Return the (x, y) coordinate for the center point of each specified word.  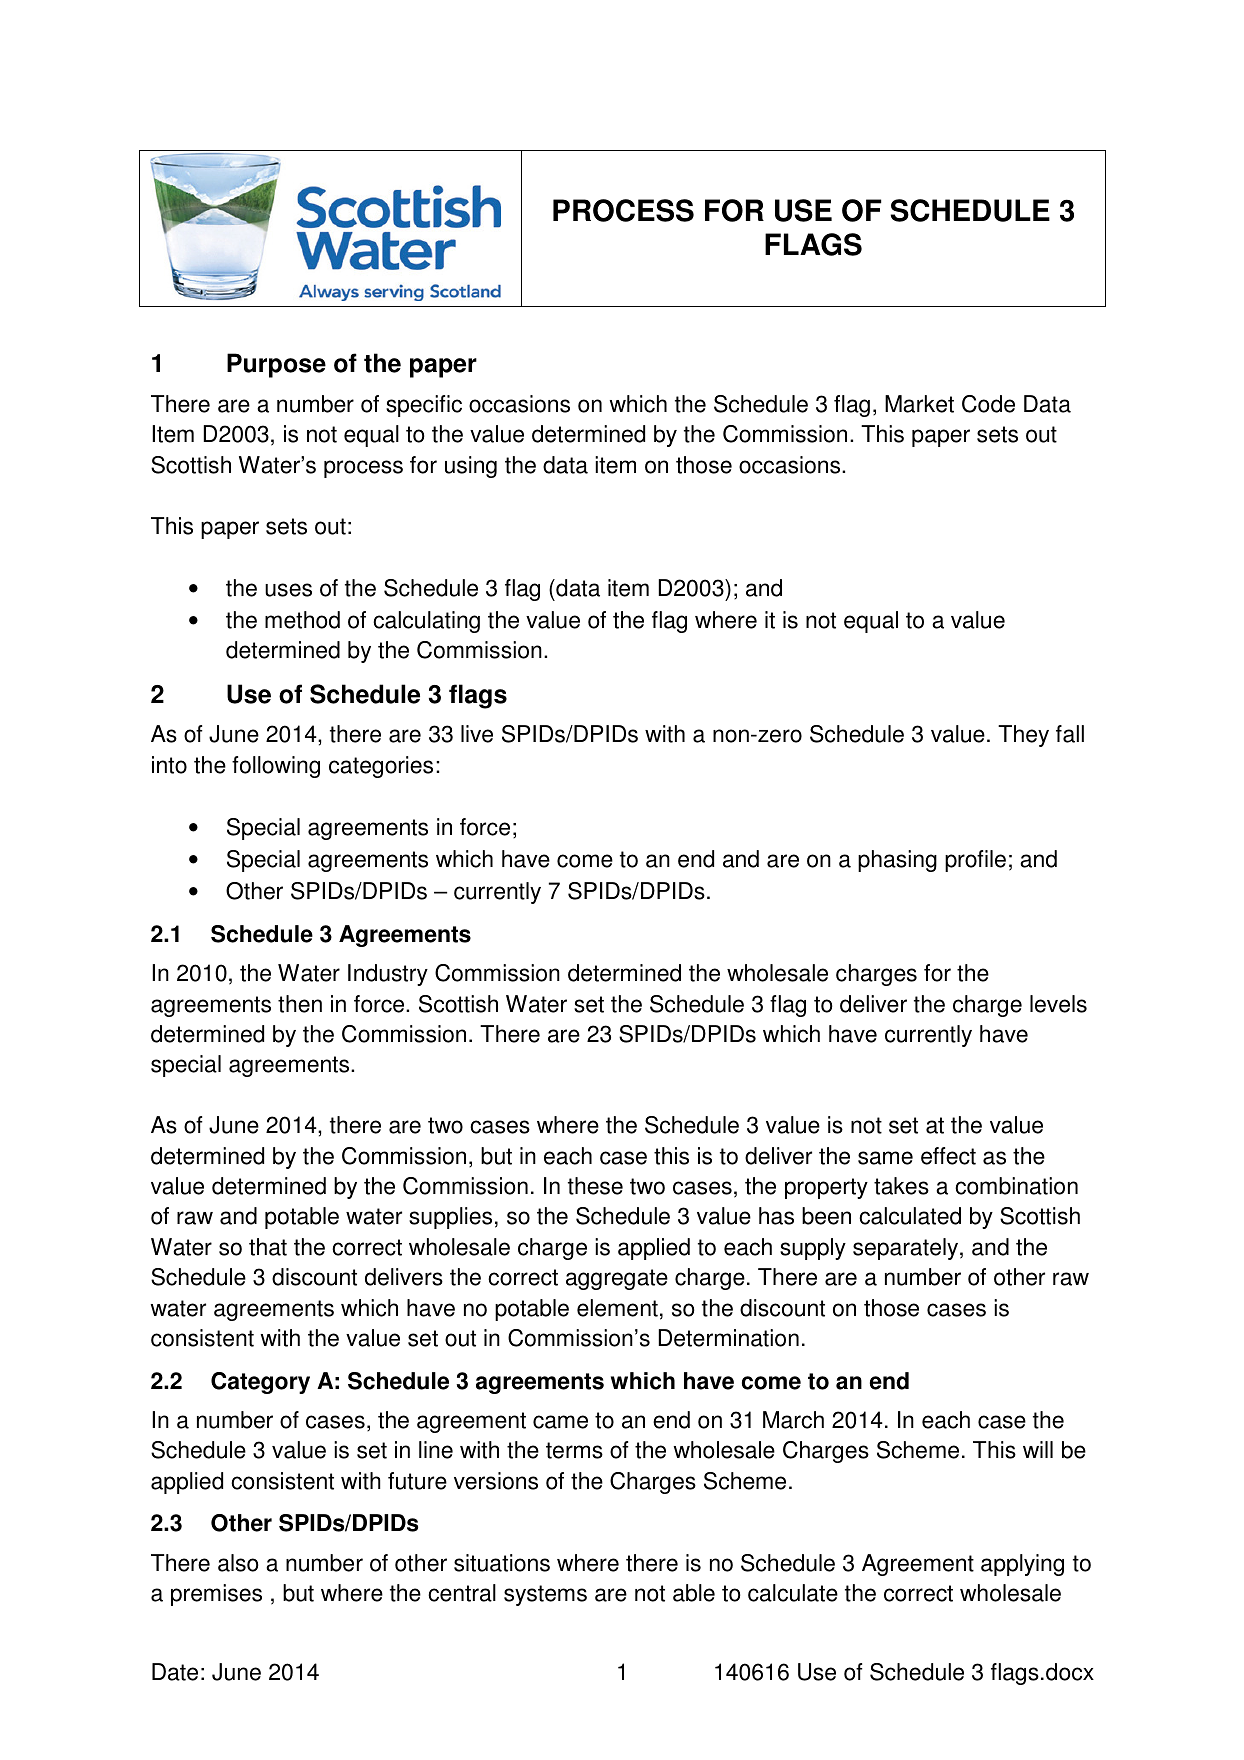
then (300, 1004)
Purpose (276, 365)
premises (216, 1595)
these (595, 1186)
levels (1058, 1004)
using (471, 467)
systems (545, 1595)
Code (988, 404)
